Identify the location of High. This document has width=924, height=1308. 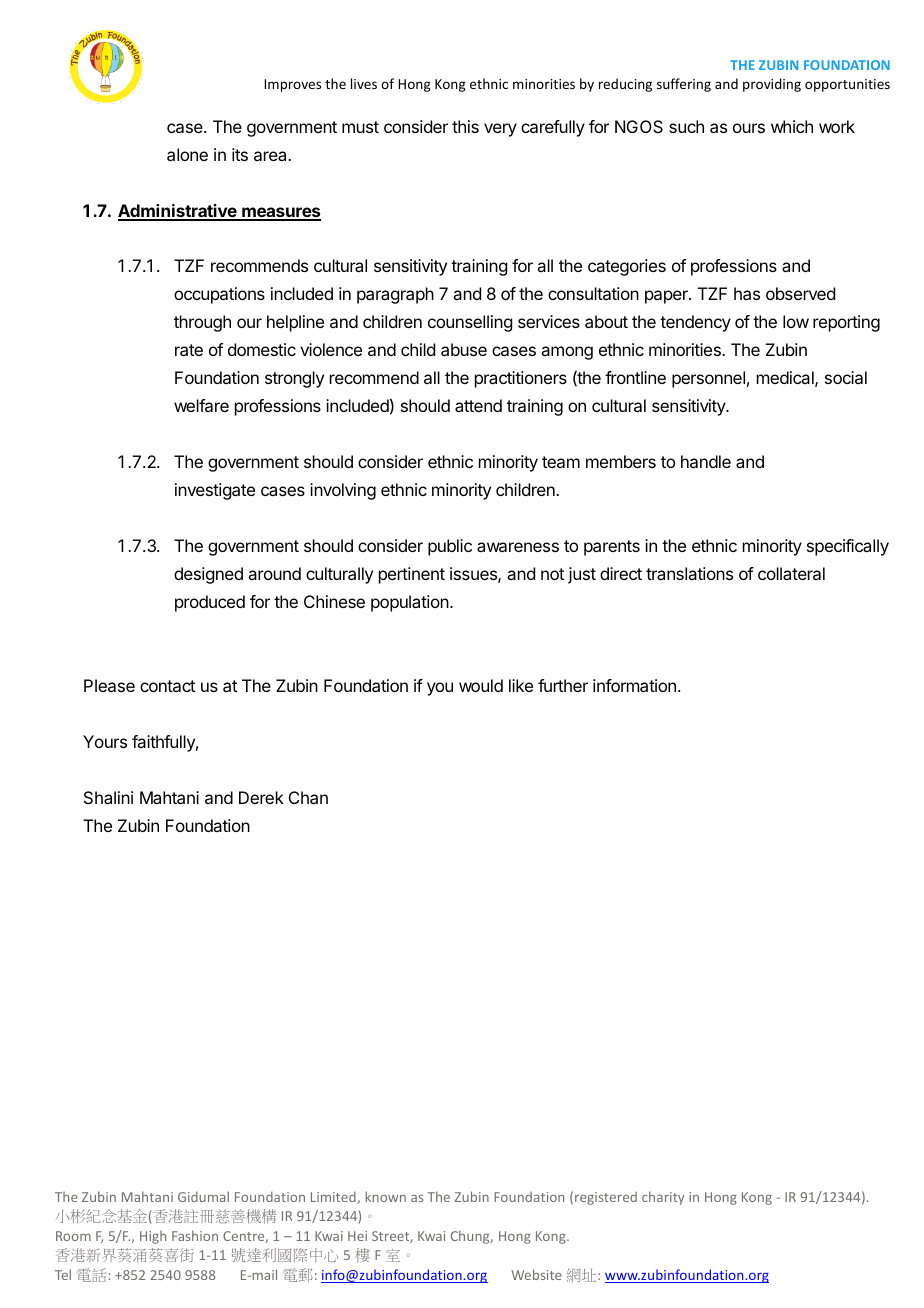
(153, 1237).
